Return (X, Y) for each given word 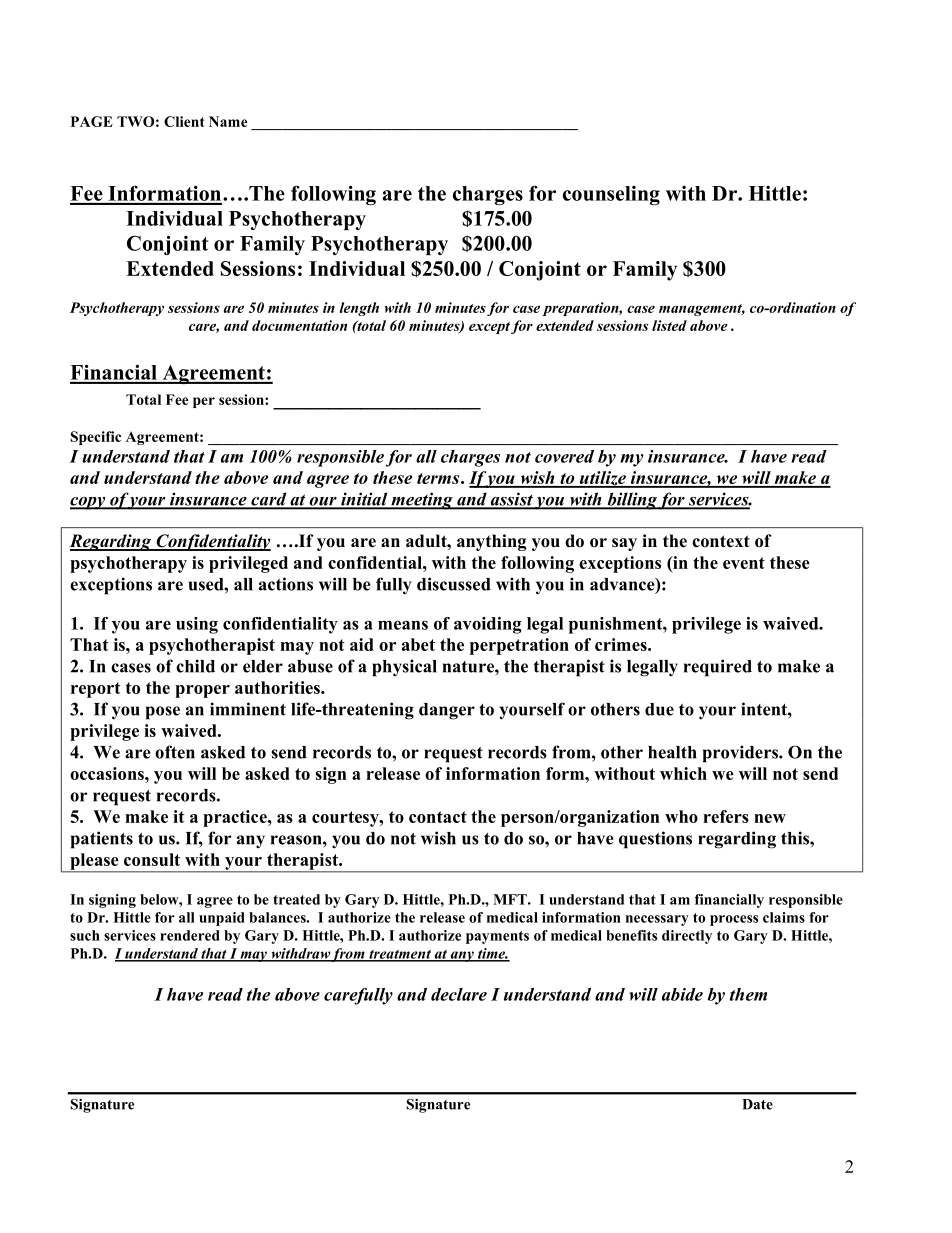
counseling (611, 195)
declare (459, 994)
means (403, 625)
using (197, 625)
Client (184, 121)
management (702, 310)
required (718, 668)
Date (757, 1104)
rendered (189, 935)
